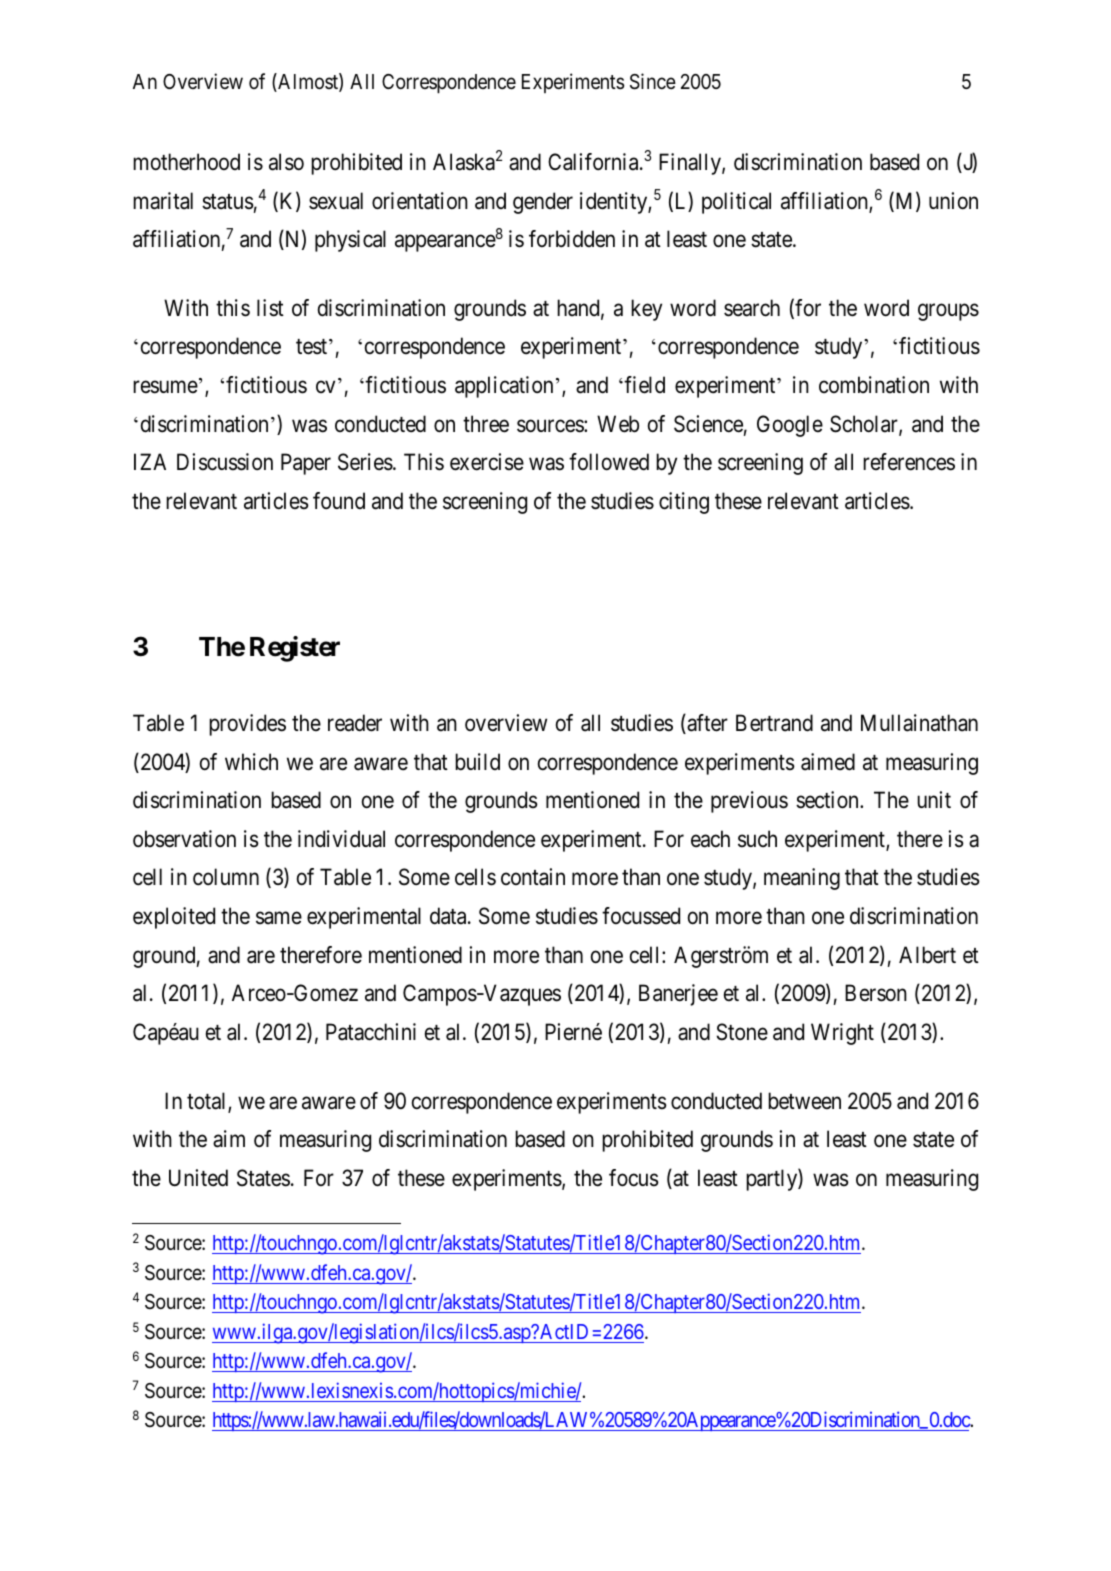 The height and width of the document is (1571, 1111). What do you see at coordinates (909, 462) in the document?
I see `references` at bounding box center [909, 462].
